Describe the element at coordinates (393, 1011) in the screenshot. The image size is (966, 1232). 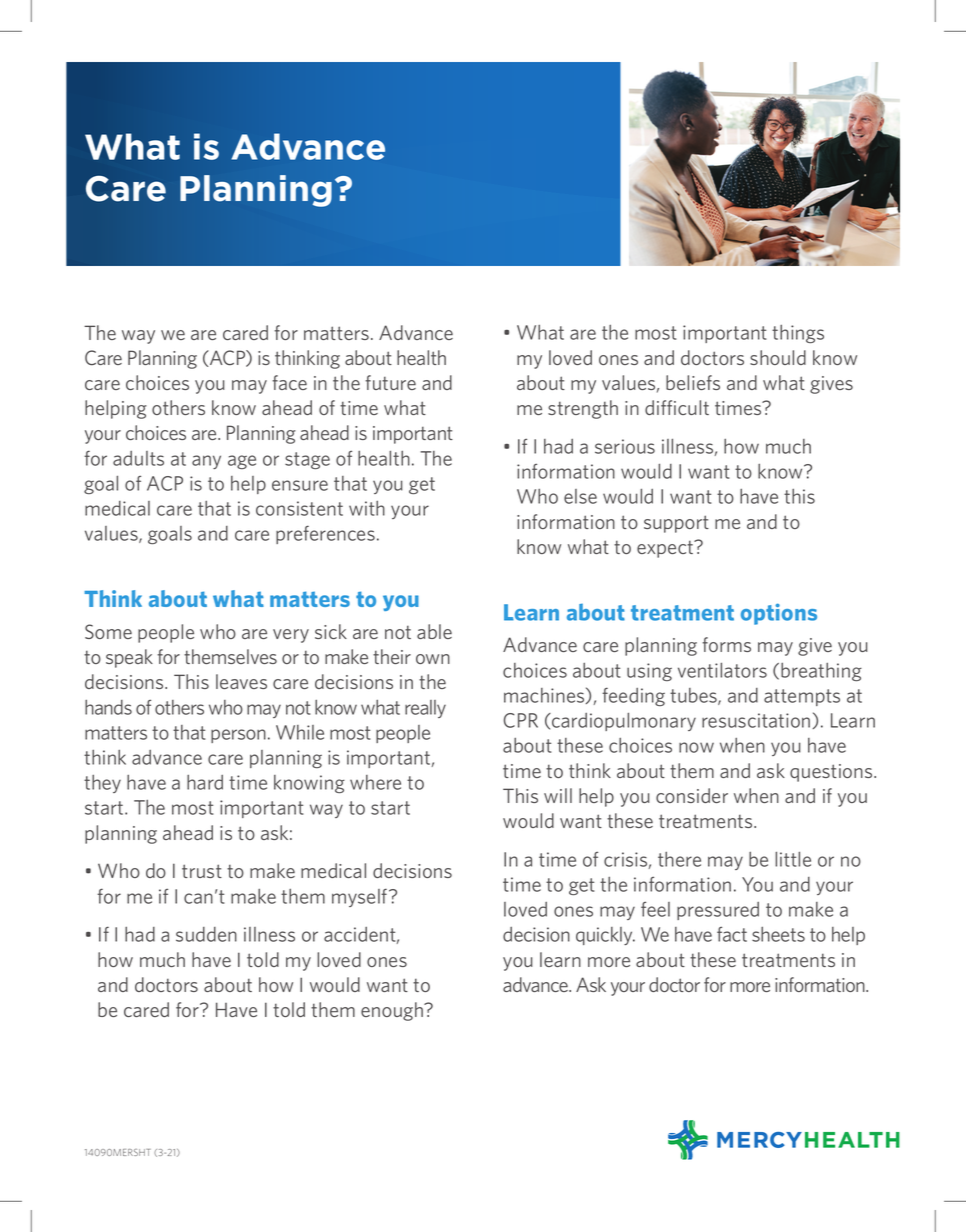
I see `enough` at that location.
